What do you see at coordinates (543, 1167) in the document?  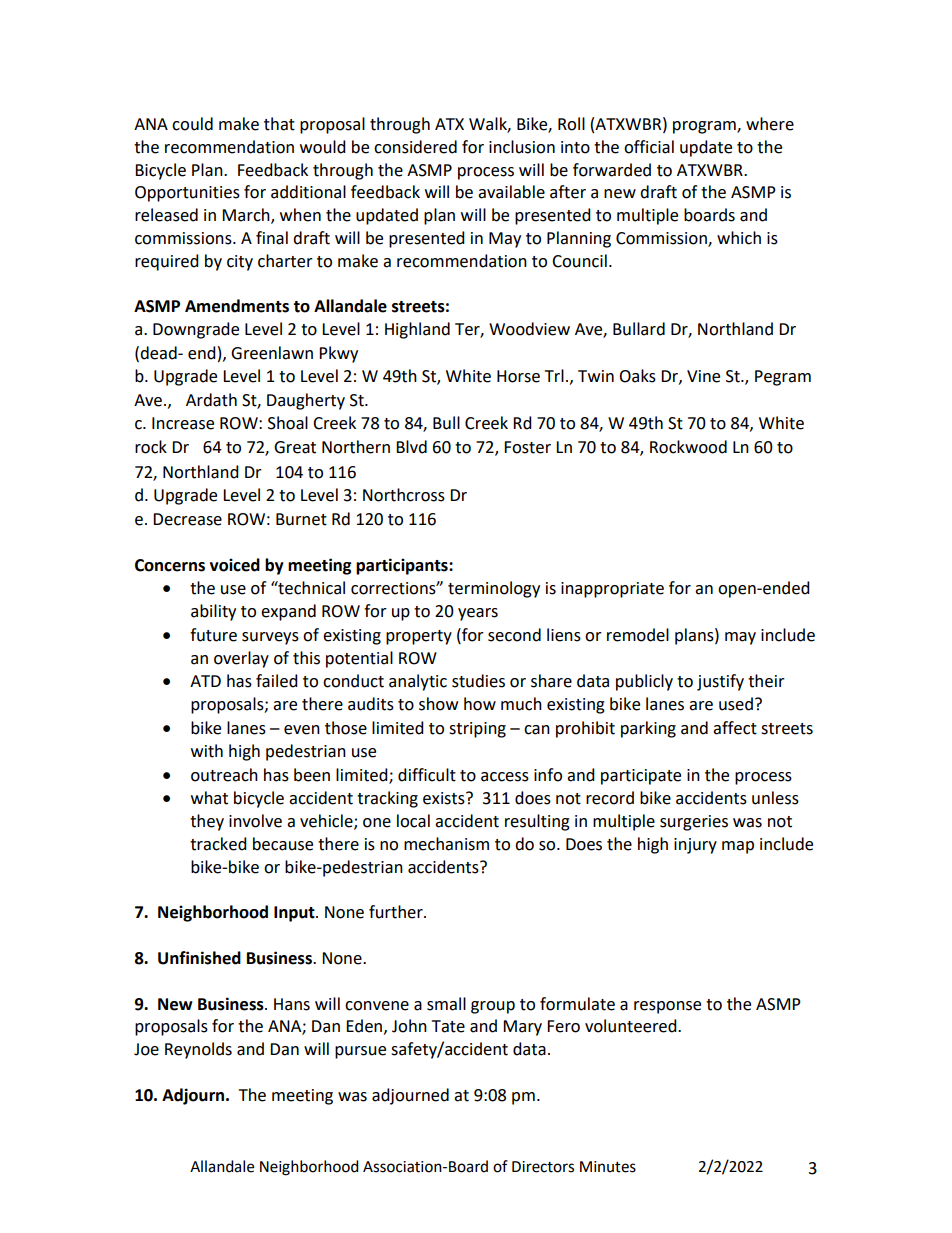 I see `Directors` at bounding box center [543, 1167].
